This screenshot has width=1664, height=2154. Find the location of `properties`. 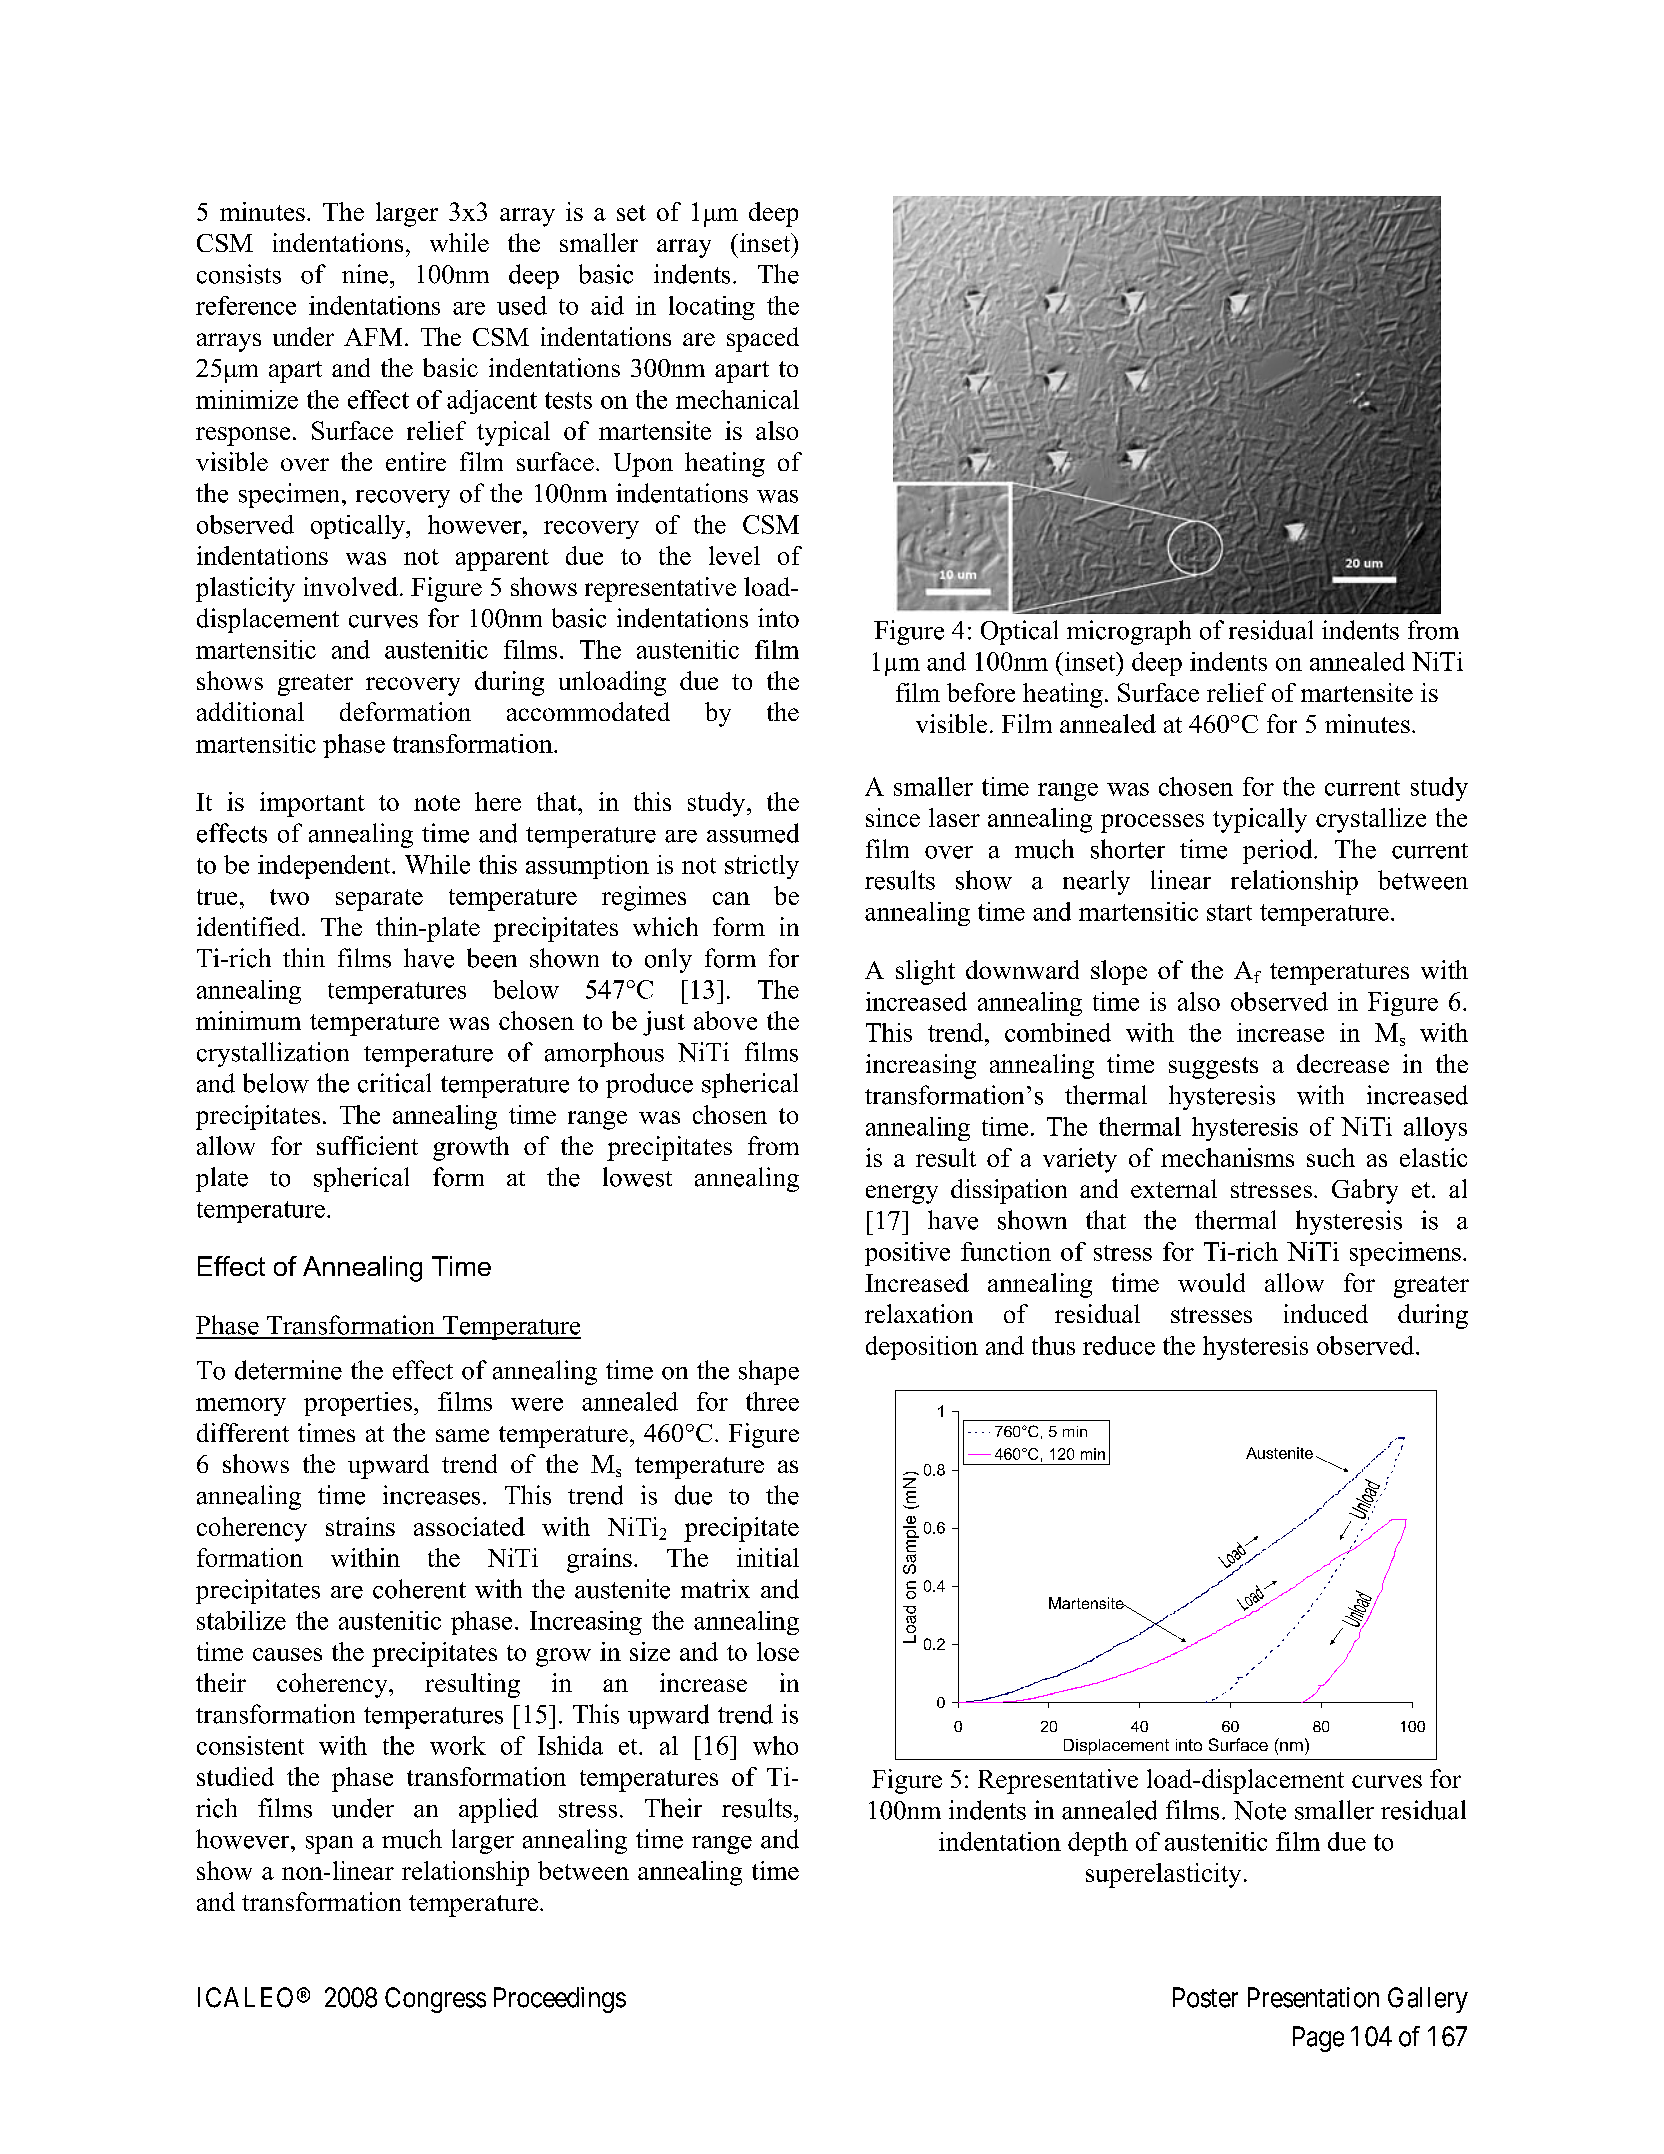

properties is located at coordinates (358, 1404).
